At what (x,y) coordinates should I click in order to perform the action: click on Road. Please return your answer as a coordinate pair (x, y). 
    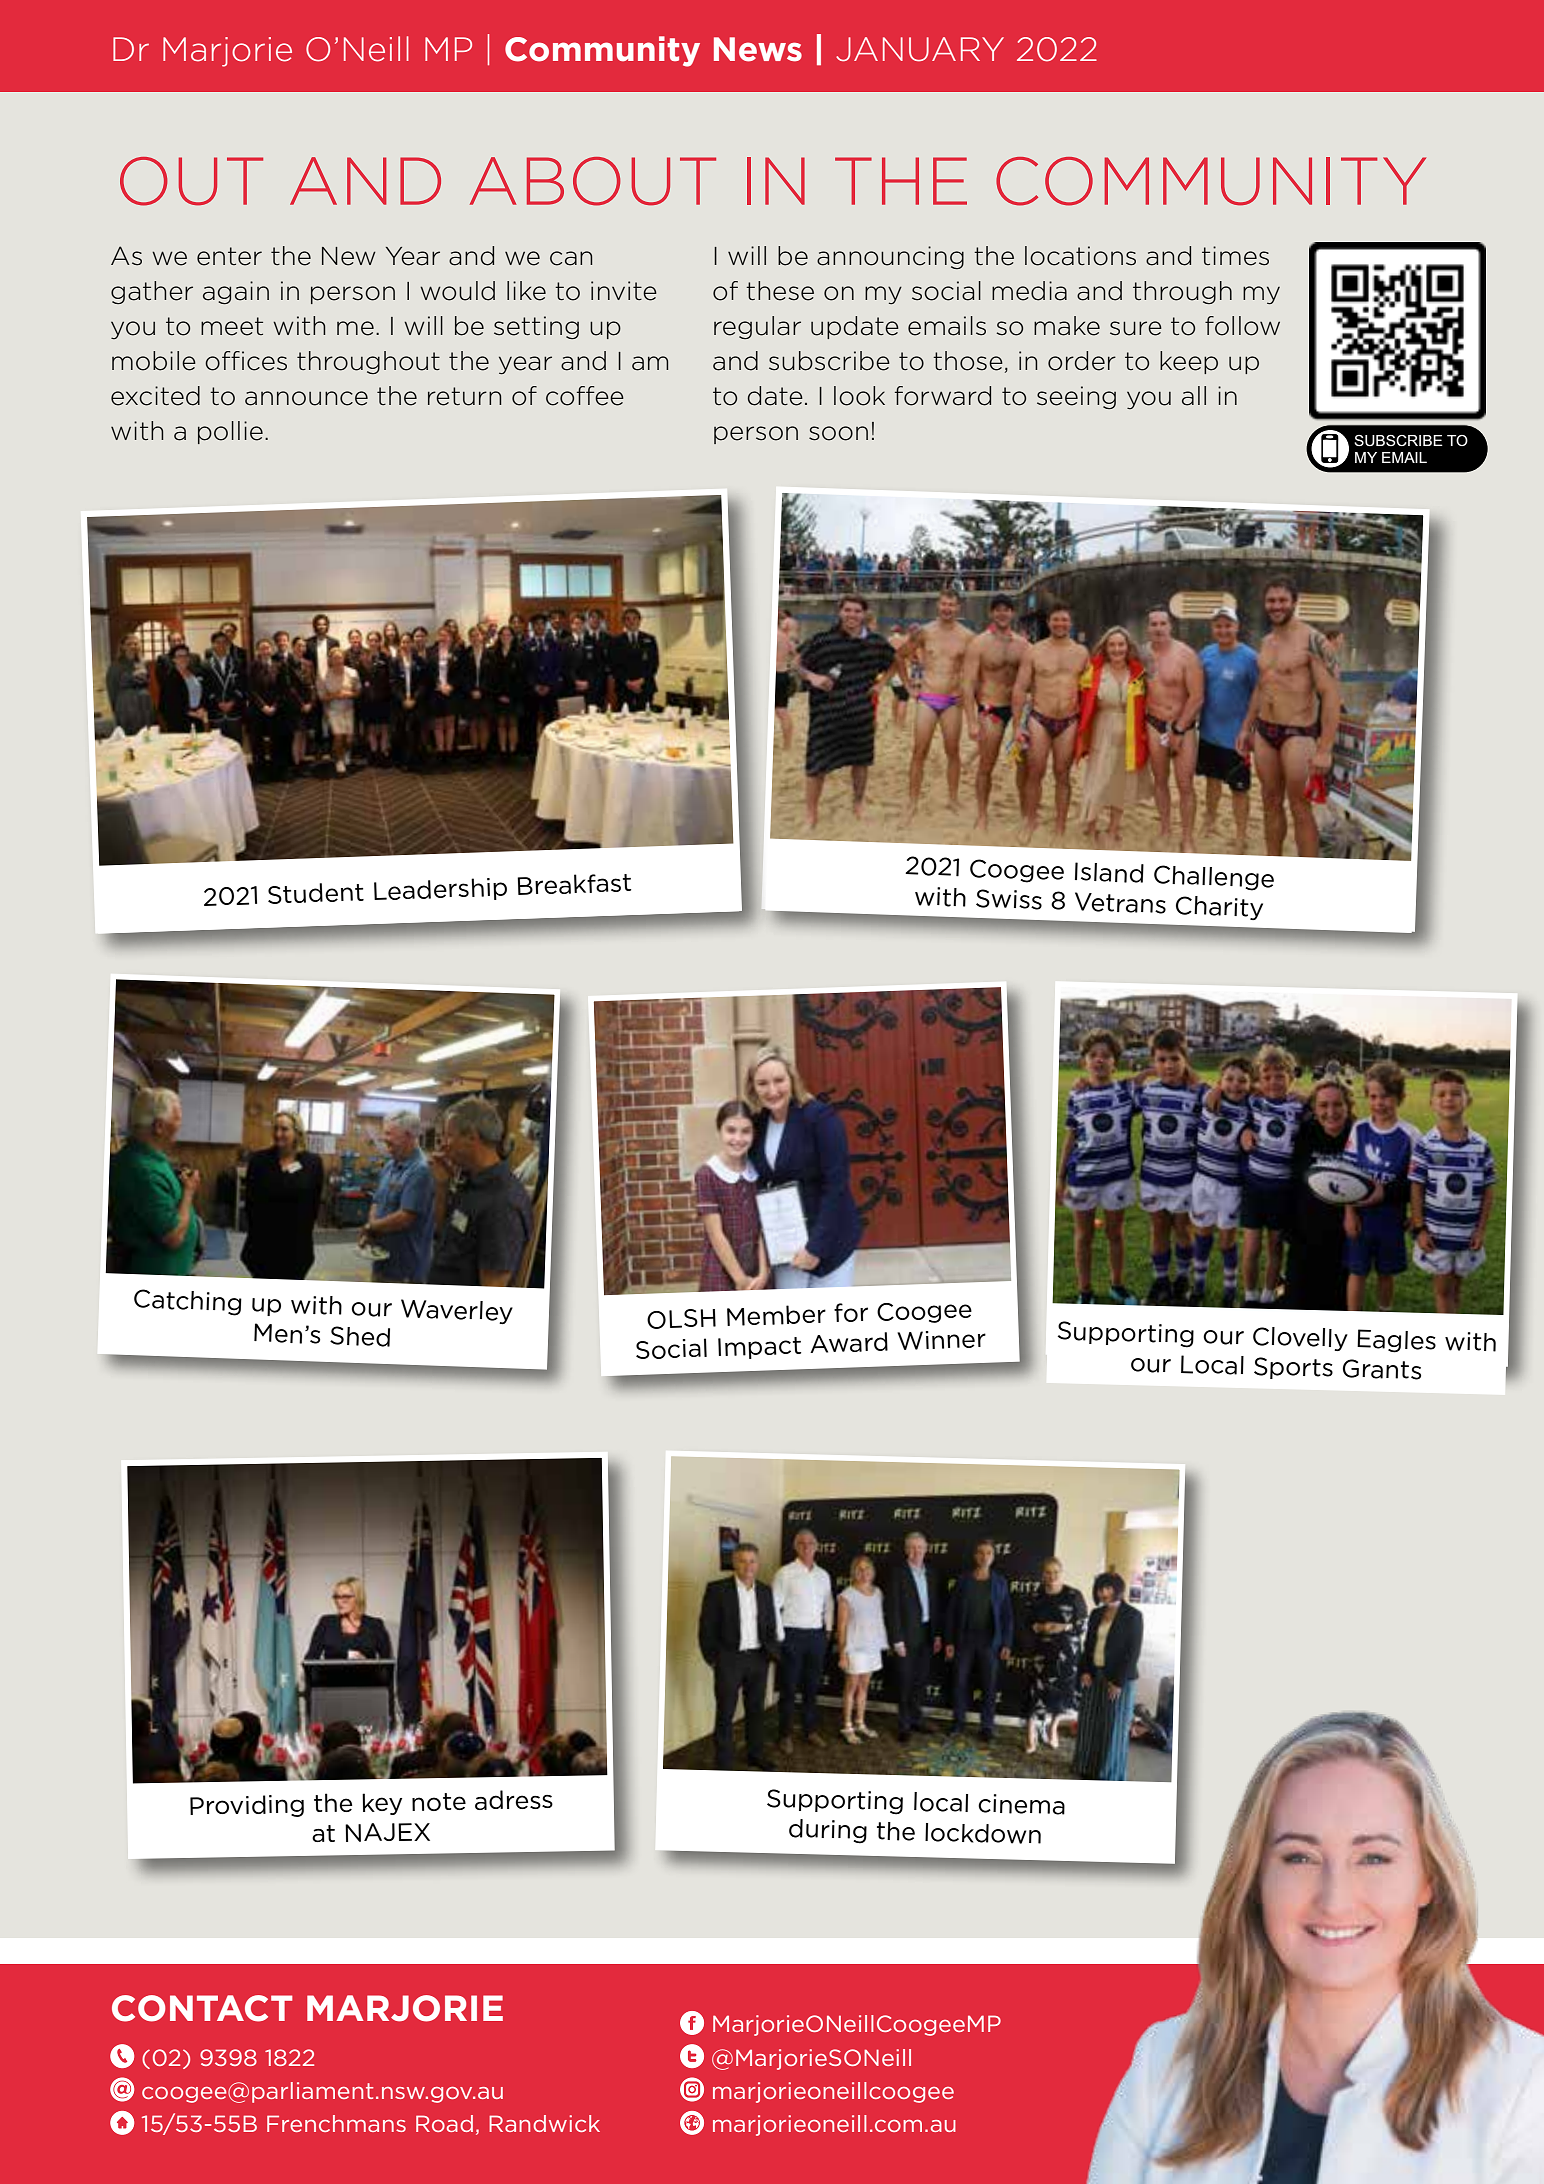
    Looking at the image, I should click on (444, 2123).
